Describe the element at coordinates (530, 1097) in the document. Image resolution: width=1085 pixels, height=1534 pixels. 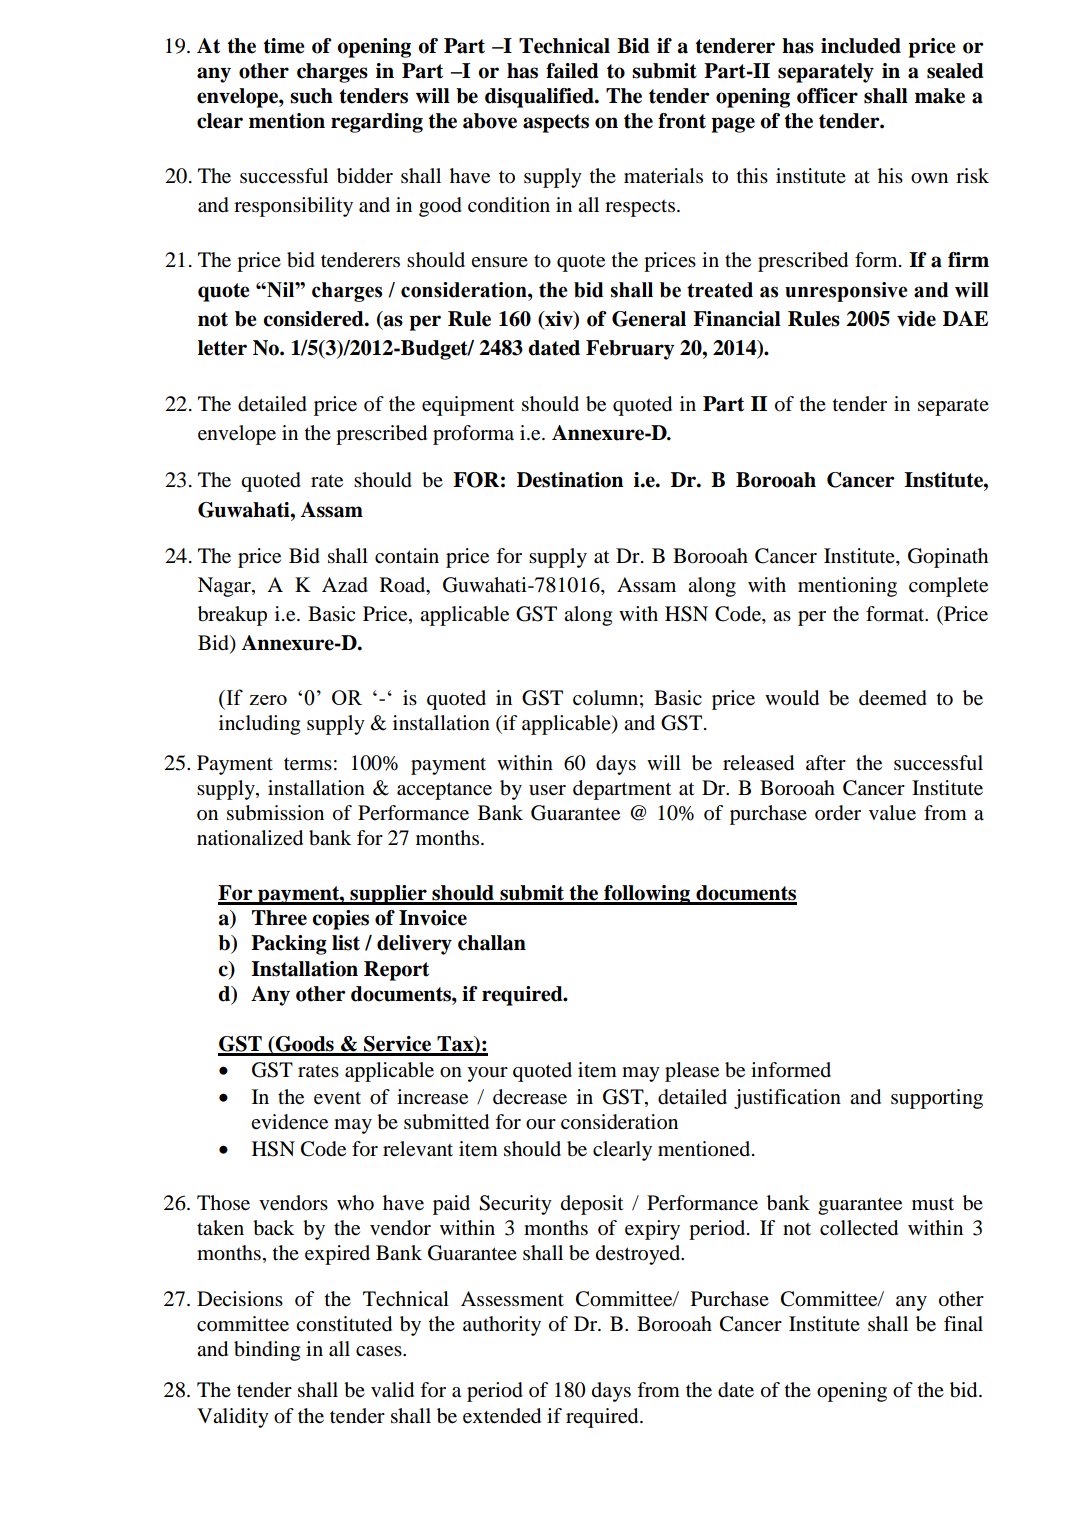
I see `decrease` at that location.
